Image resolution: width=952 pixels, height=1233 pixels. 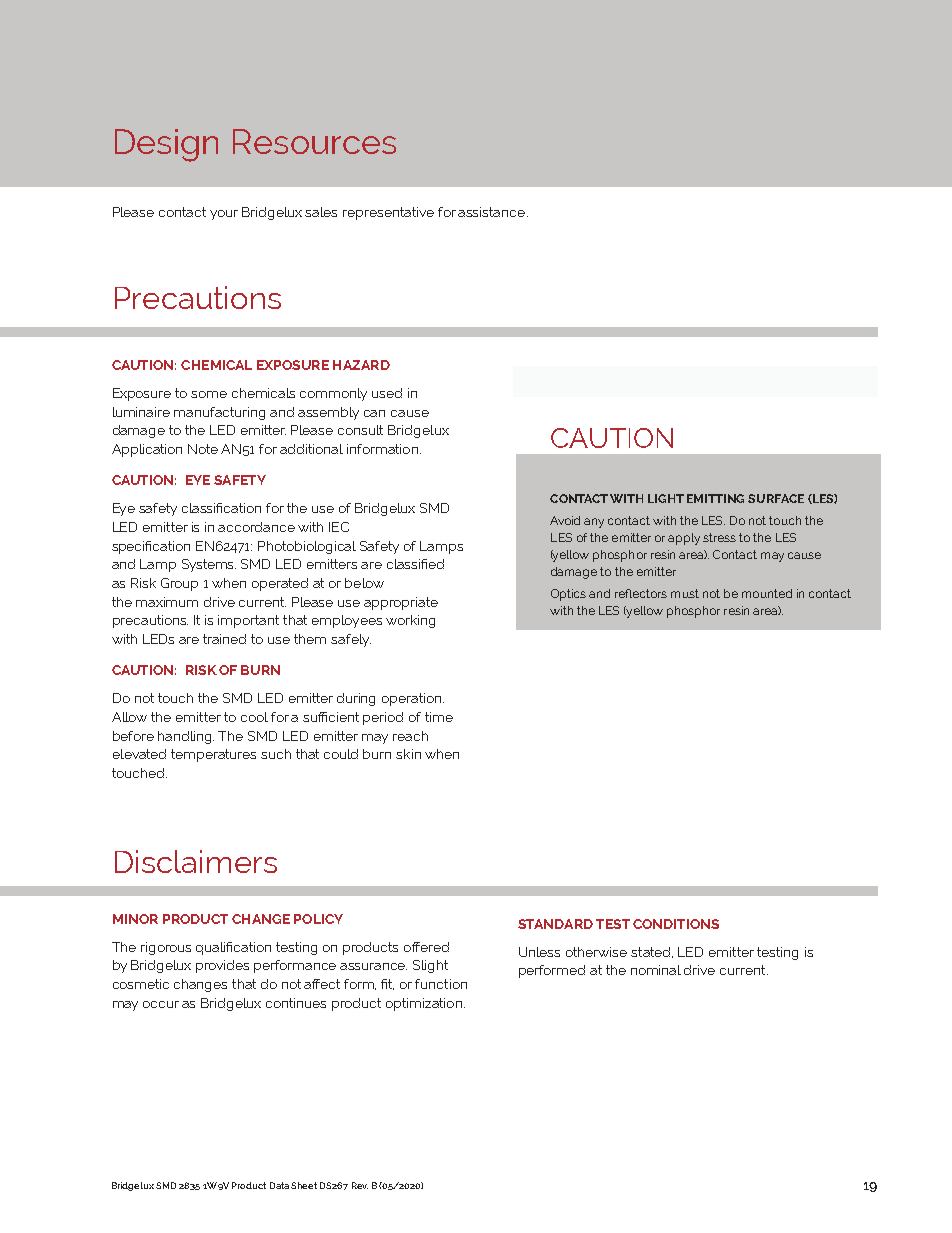 I want to click on Design, so click(x=166, y=145).
